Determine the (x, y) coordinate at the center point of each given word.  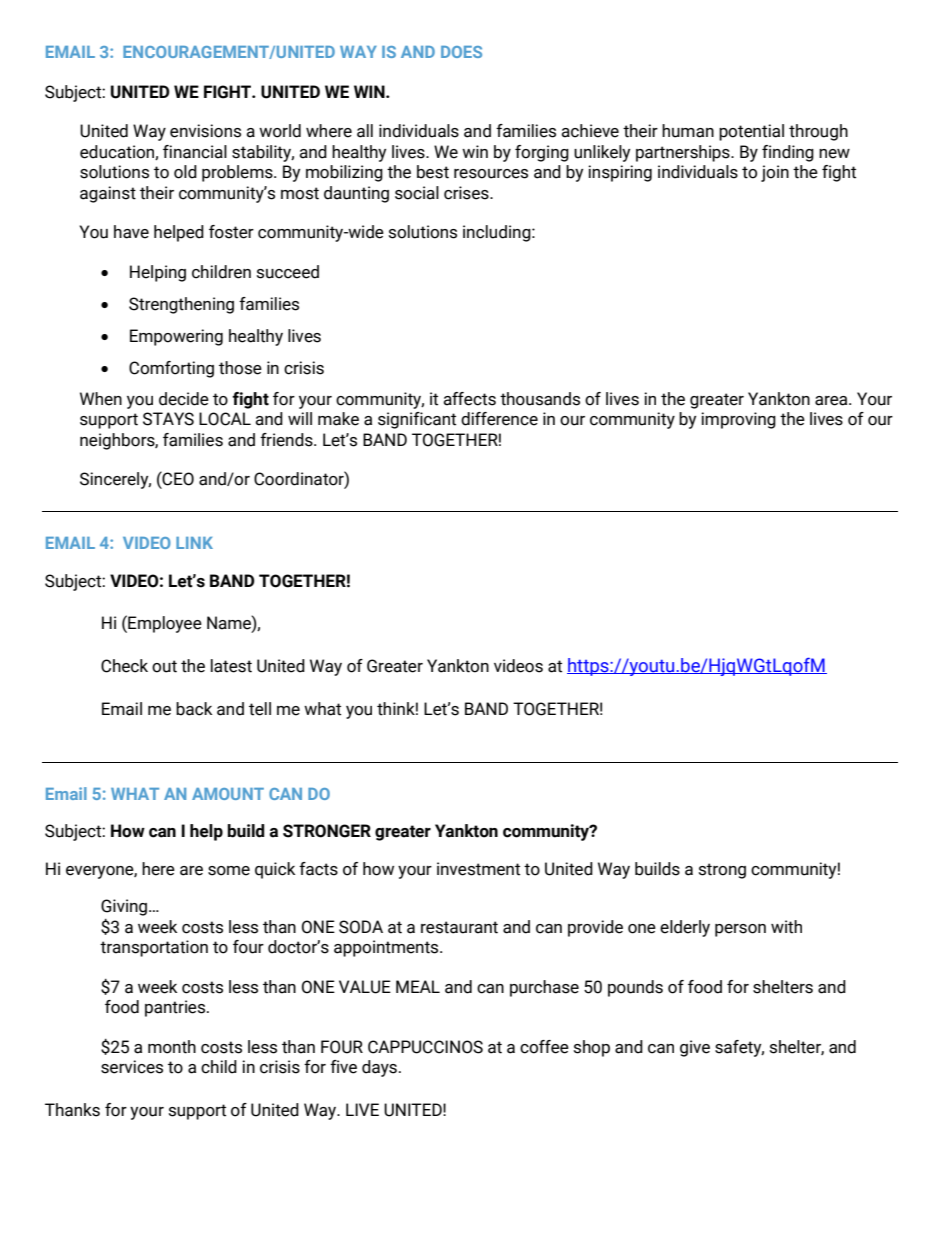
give (695, 1048)
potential (751, 132)
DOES (461, 52)
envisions (205, 131)
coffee (544, 1047)
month (172, 1047)
